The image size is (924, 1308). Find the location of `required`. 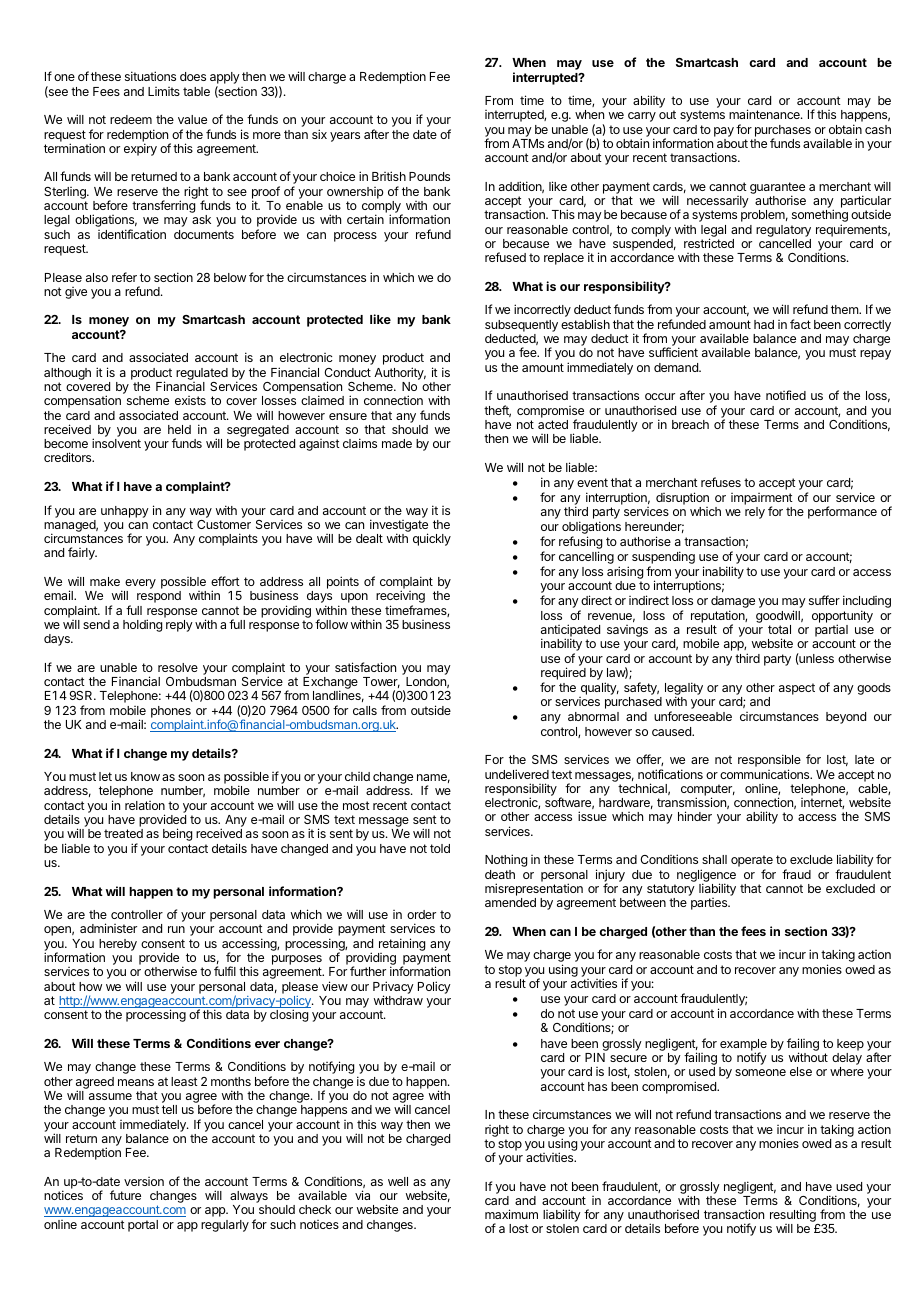

required is located at coordinates (563, 673).
